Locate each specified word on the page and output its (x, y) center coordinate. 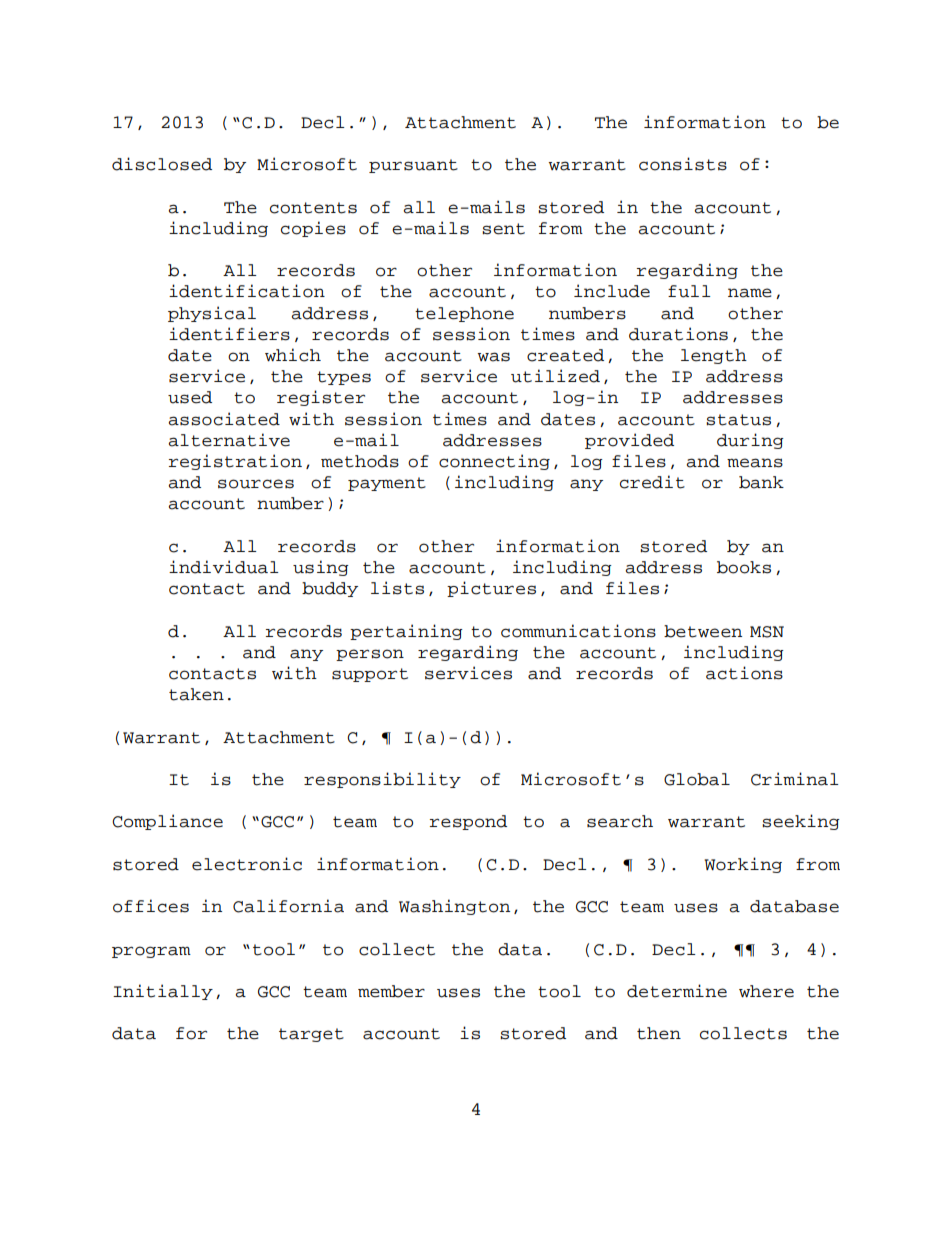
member (391, 991)
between (703, 631)
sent (503, 229)
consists (683, 164)
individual (224, 567)
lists (397, 588)
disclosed (162, 164)
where (766, 991)
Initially (163, 992)
